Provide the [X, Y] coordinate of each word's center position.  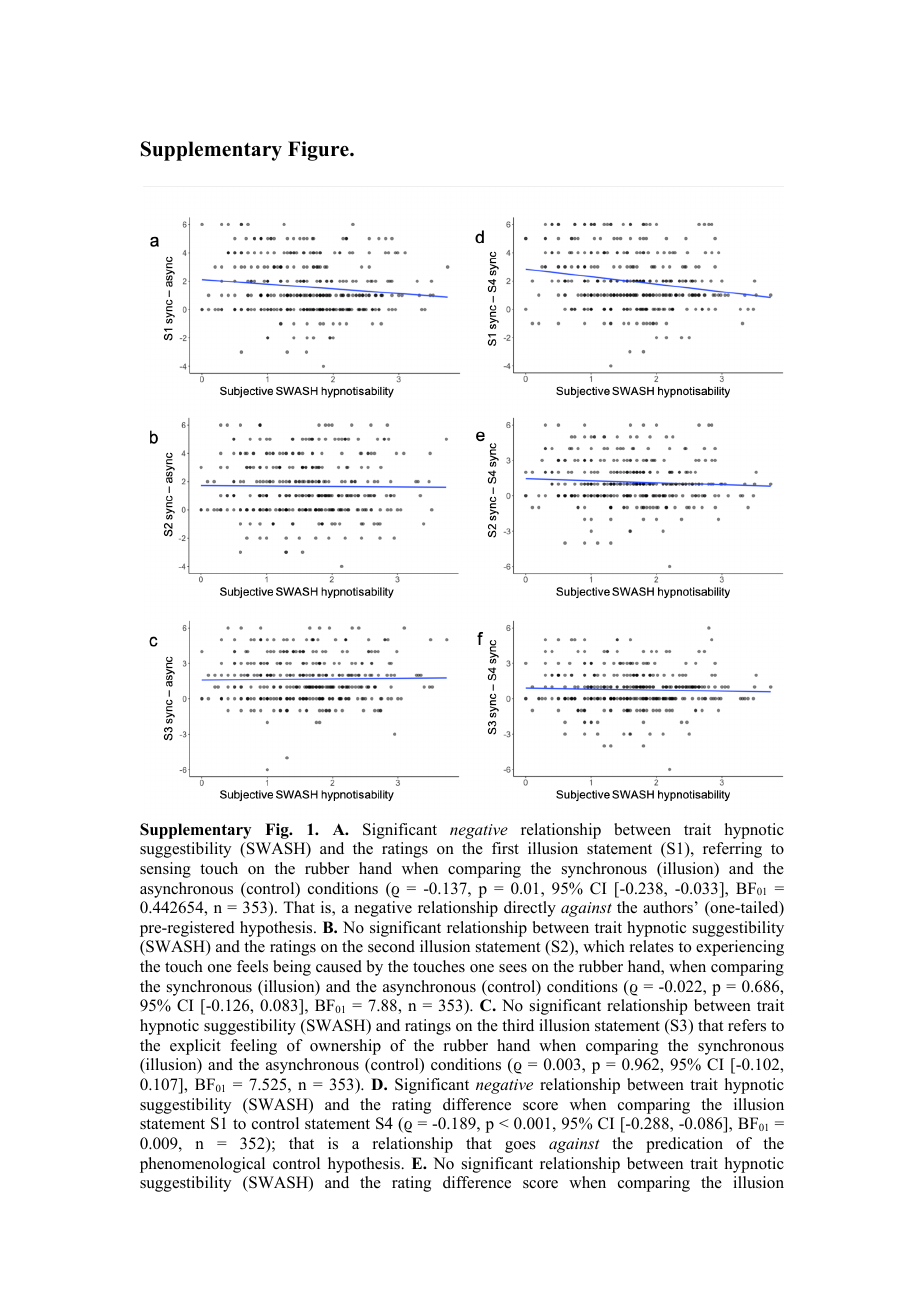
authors [668, 907]
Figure [319, 151]
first [505, 848]
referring [732, 850]
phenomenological [202, 1165]
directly [530, 909]
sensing [165, 870]
